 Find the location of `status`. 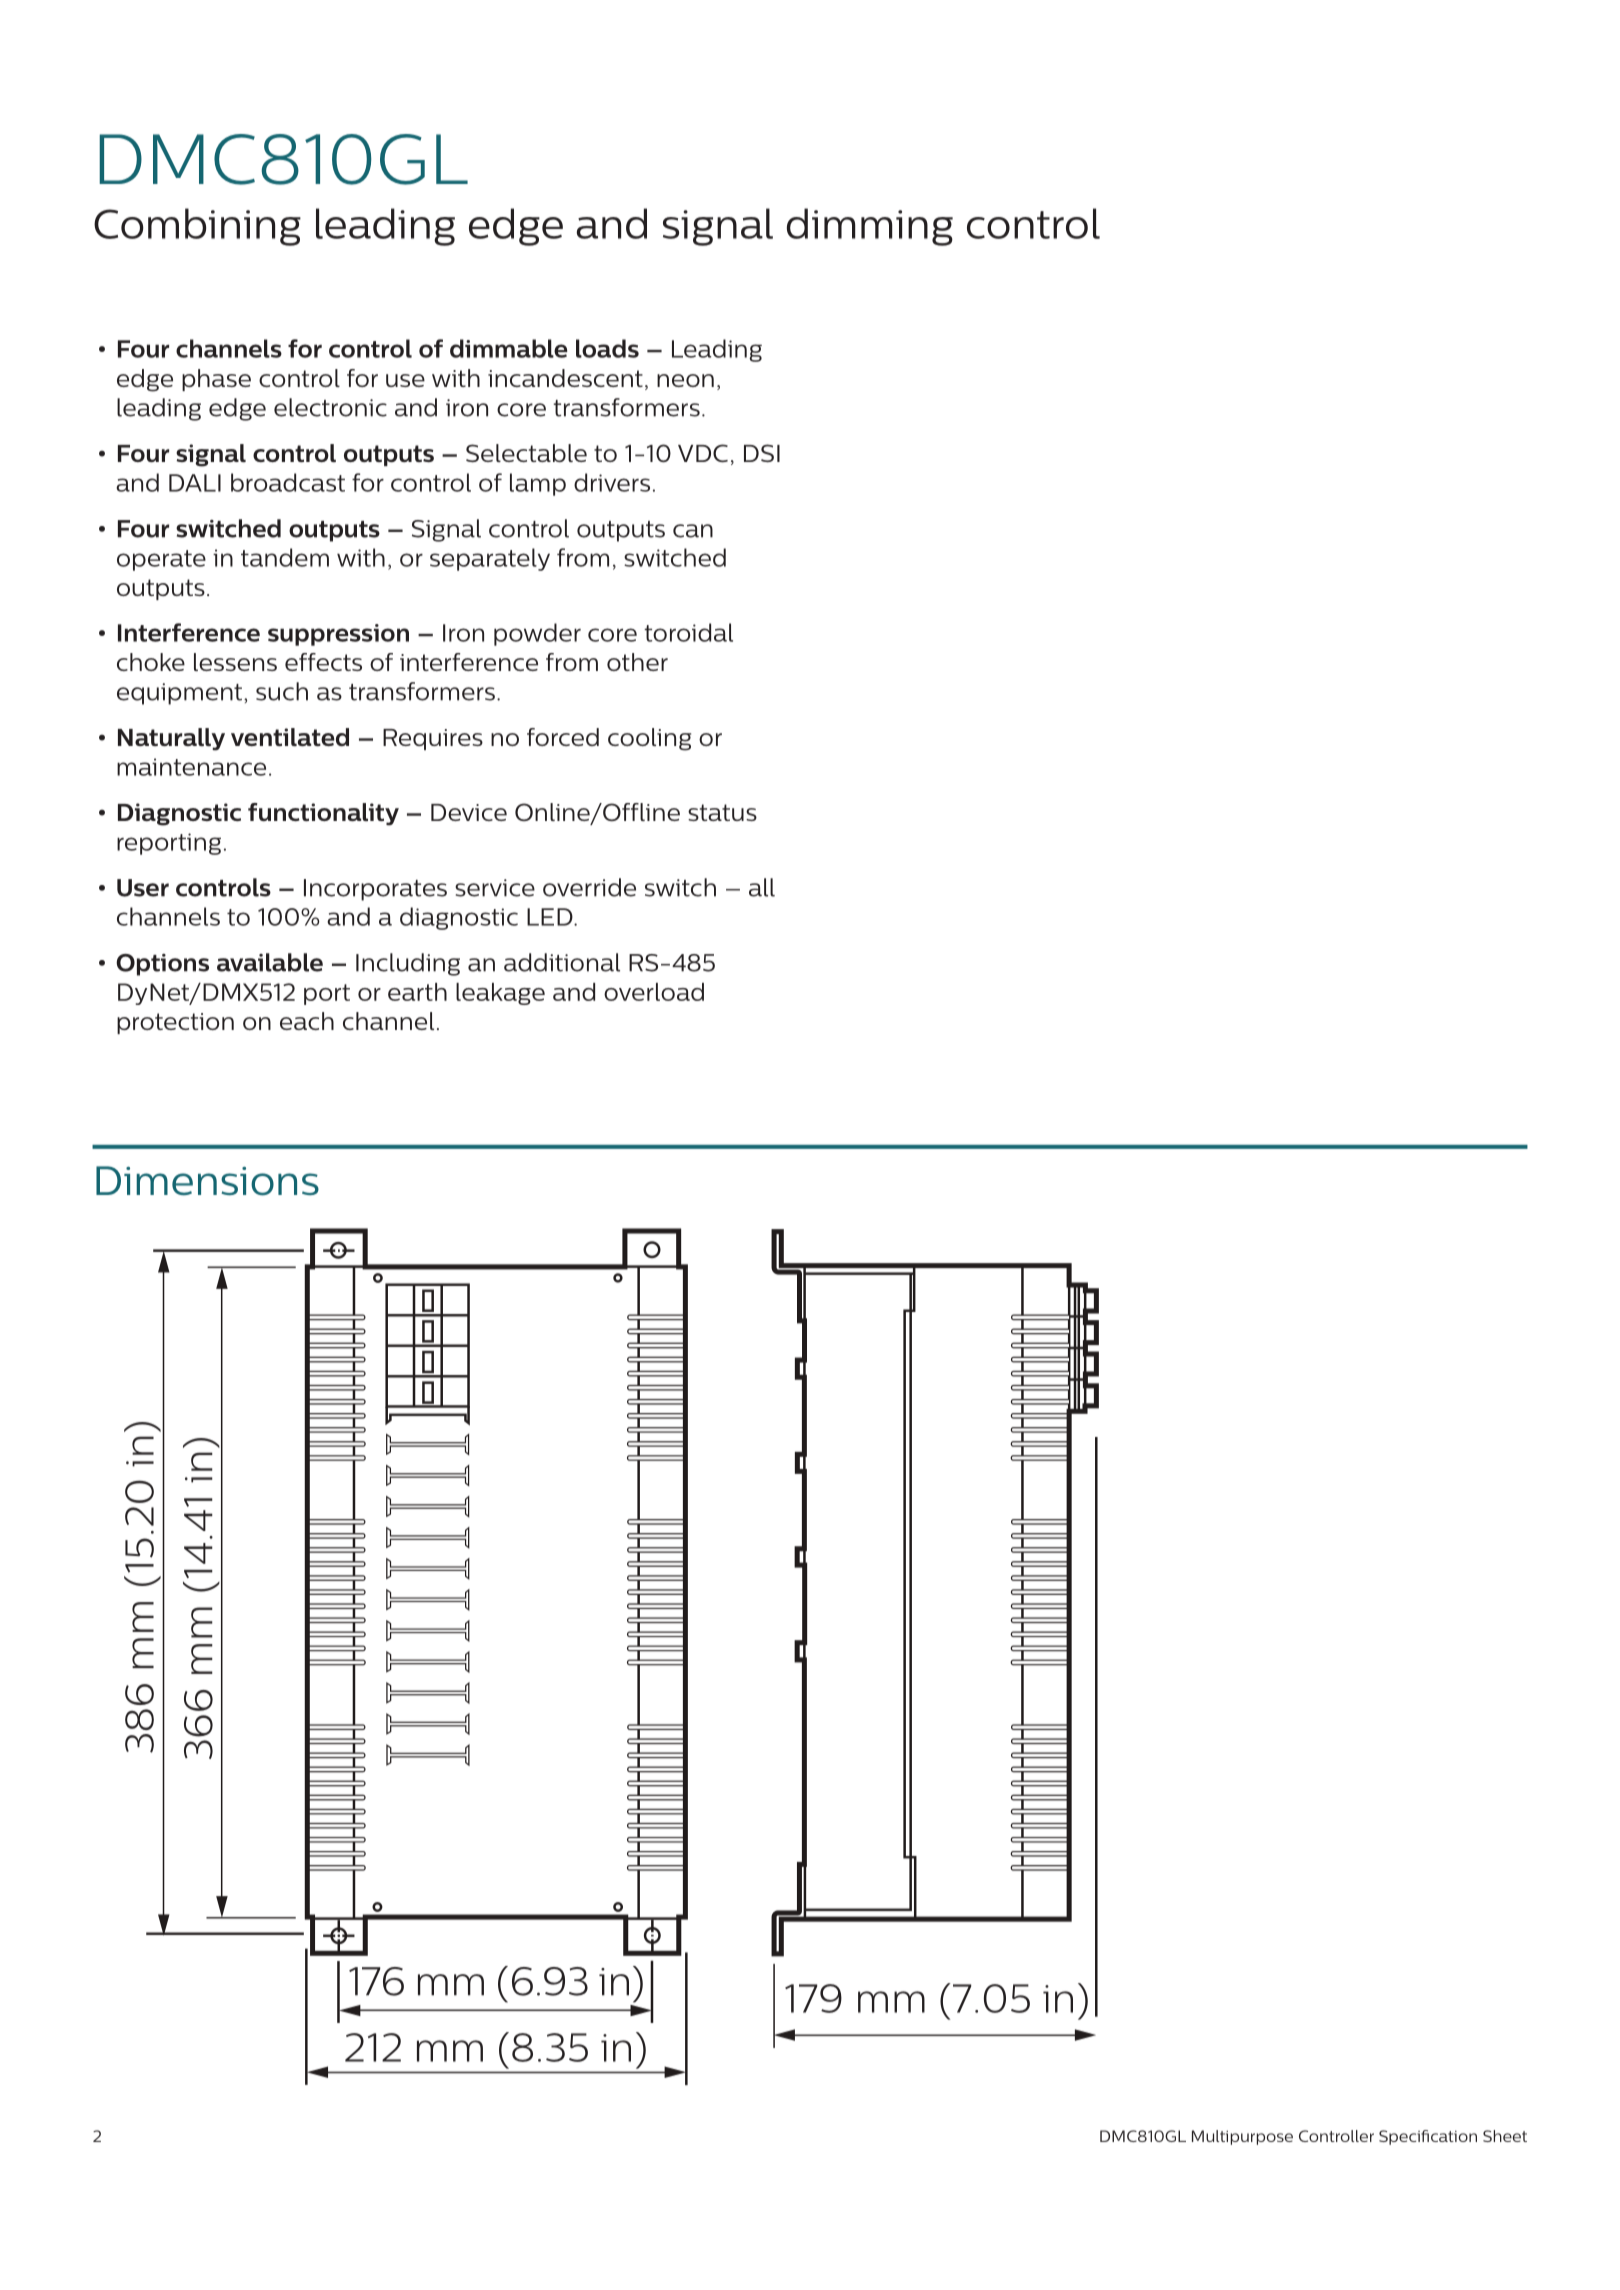

status is located at coordinates (722, 812).
